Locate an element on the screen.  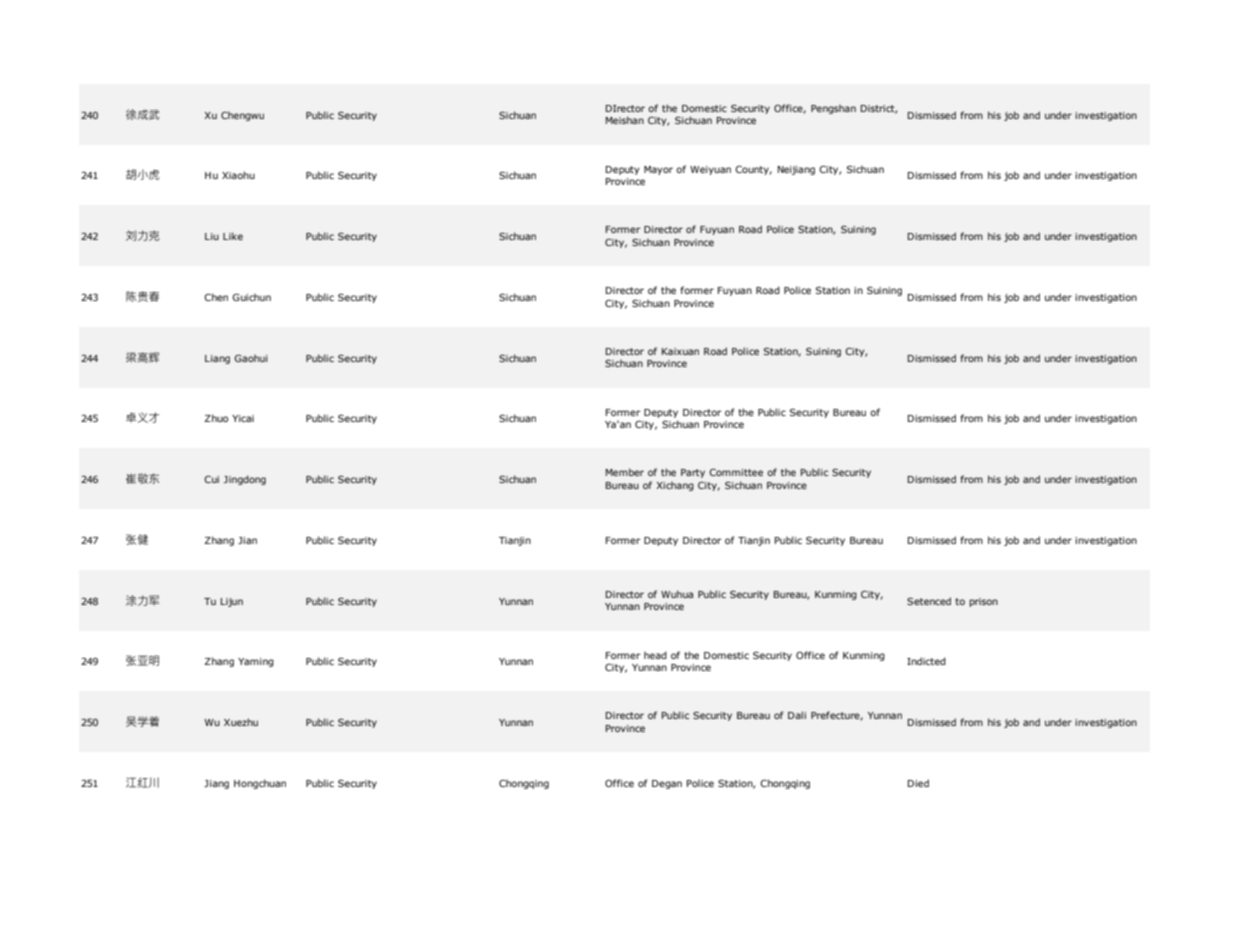
prison is located at coordinates (983, 602).
